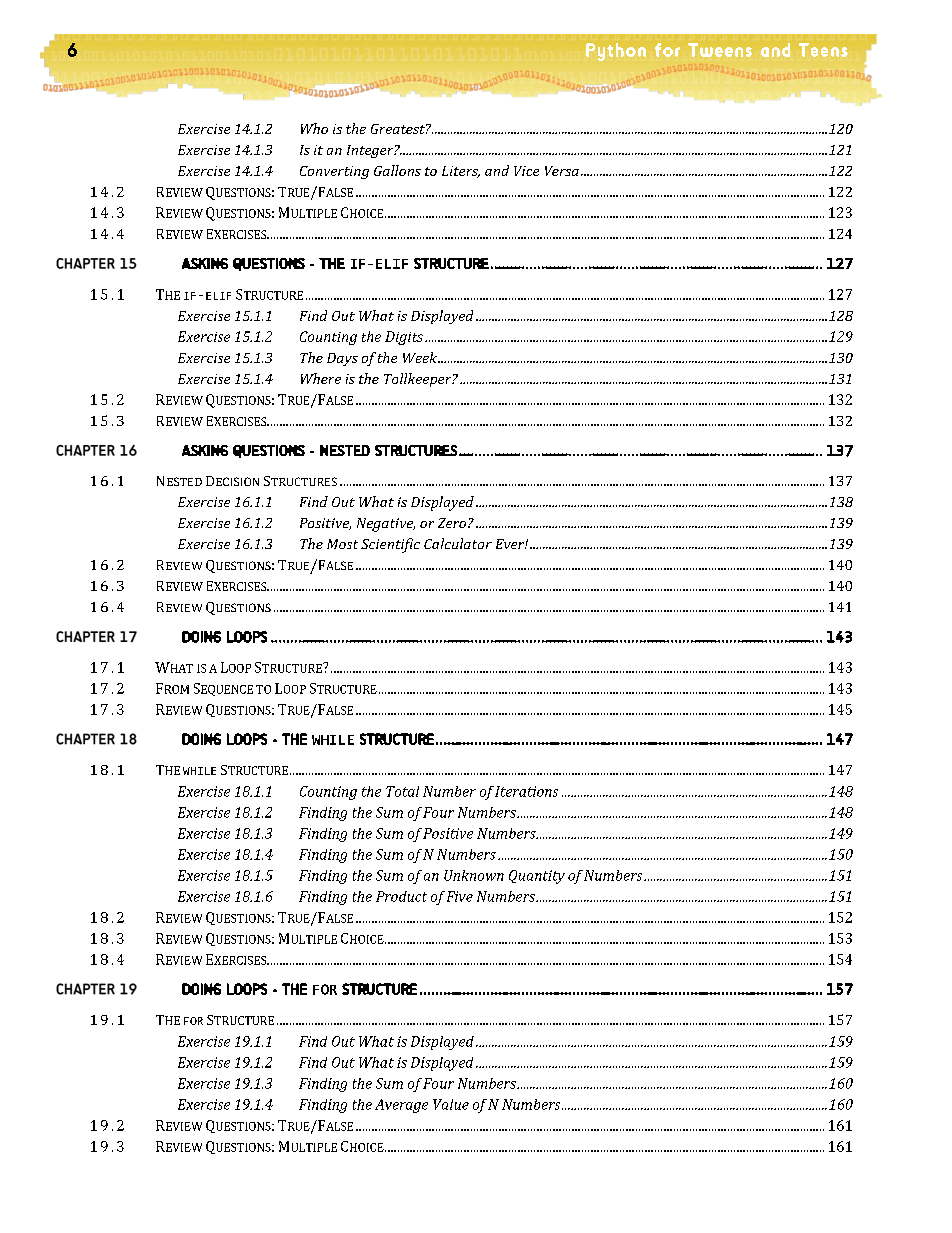 This document has height=1233, width=952. What do you see at coordinates (458, 543) in the document?
I see `Calculator` at bounding box center [458, 543].
